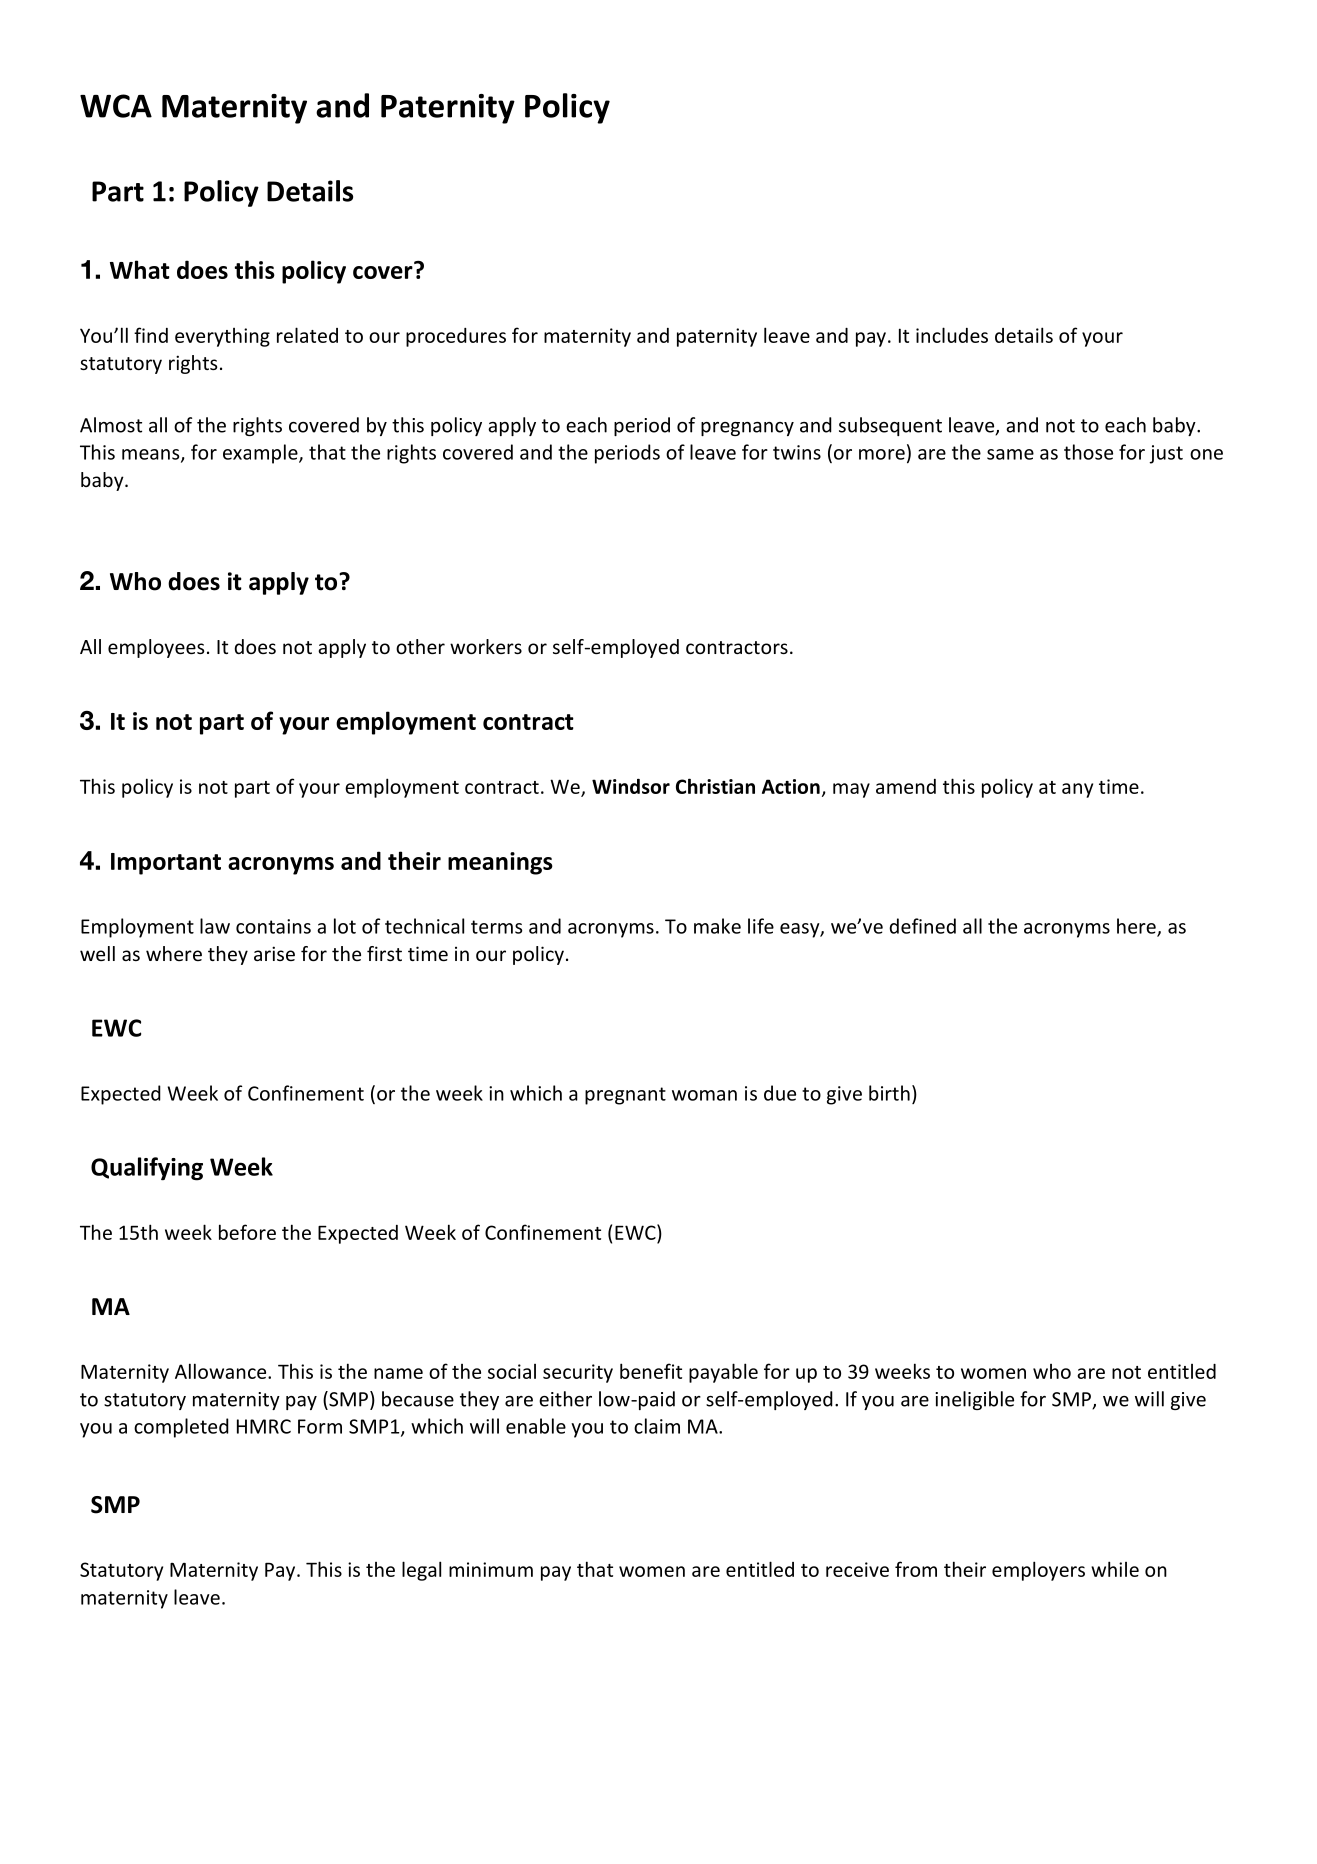 Image resolution: width=1317 pixels, height=1864 pixels. Describe the element at coordinates (491, 1569) in the image. I see `minimum` at that location.
